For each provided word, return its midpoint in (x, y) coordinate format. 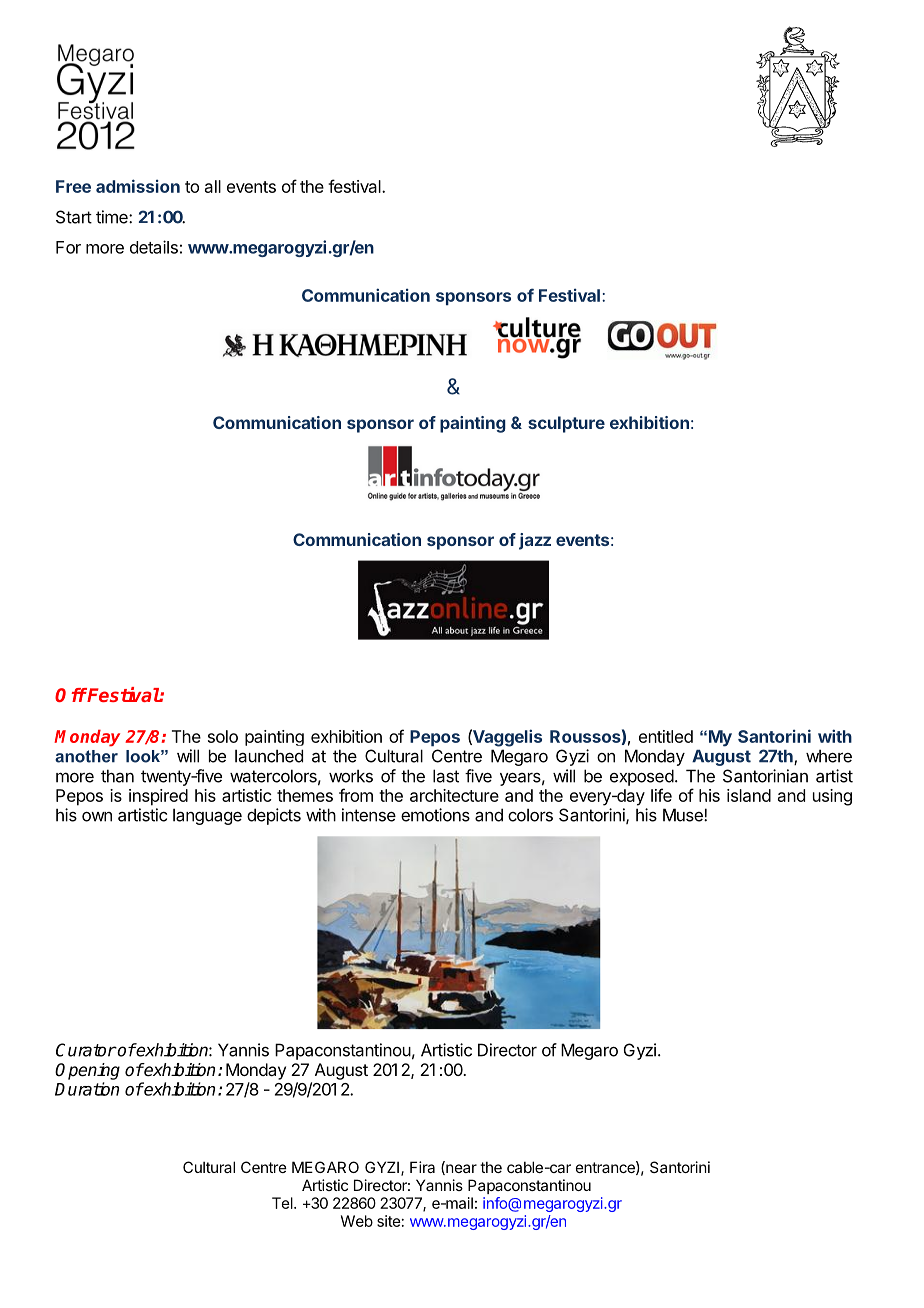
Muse (684, 815)
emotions (435, 815)
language (207, 816)
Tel (283, 1203)
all (213, 186)
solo (223, 736)
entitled (666, 736)
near (460, 1168)
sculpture (566, 424)
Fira (422, 1167)
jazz (535, 541)
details (154, 247)
